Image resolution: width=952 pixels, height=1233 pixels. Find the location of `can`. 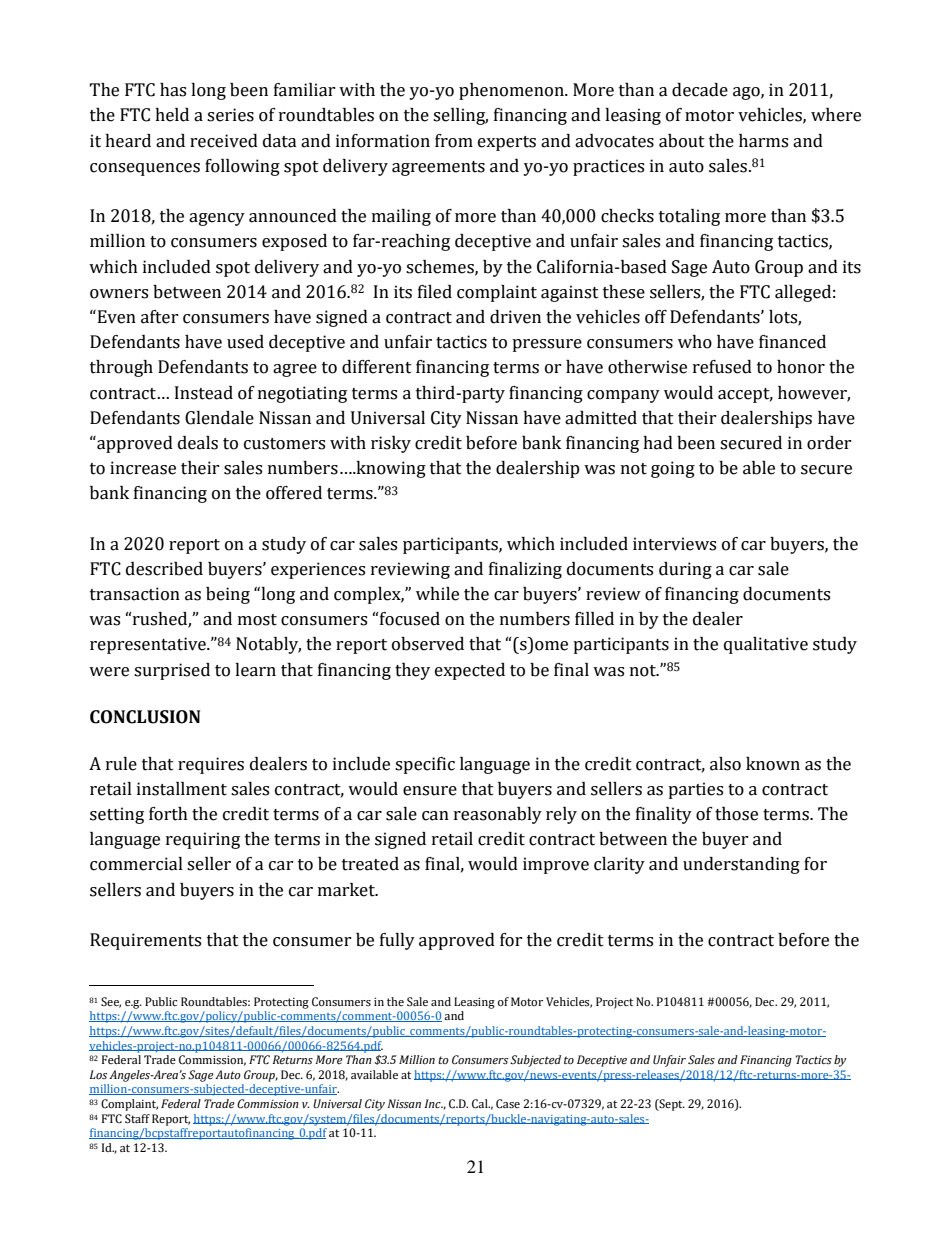

can is located at coordinates (435, 816).
